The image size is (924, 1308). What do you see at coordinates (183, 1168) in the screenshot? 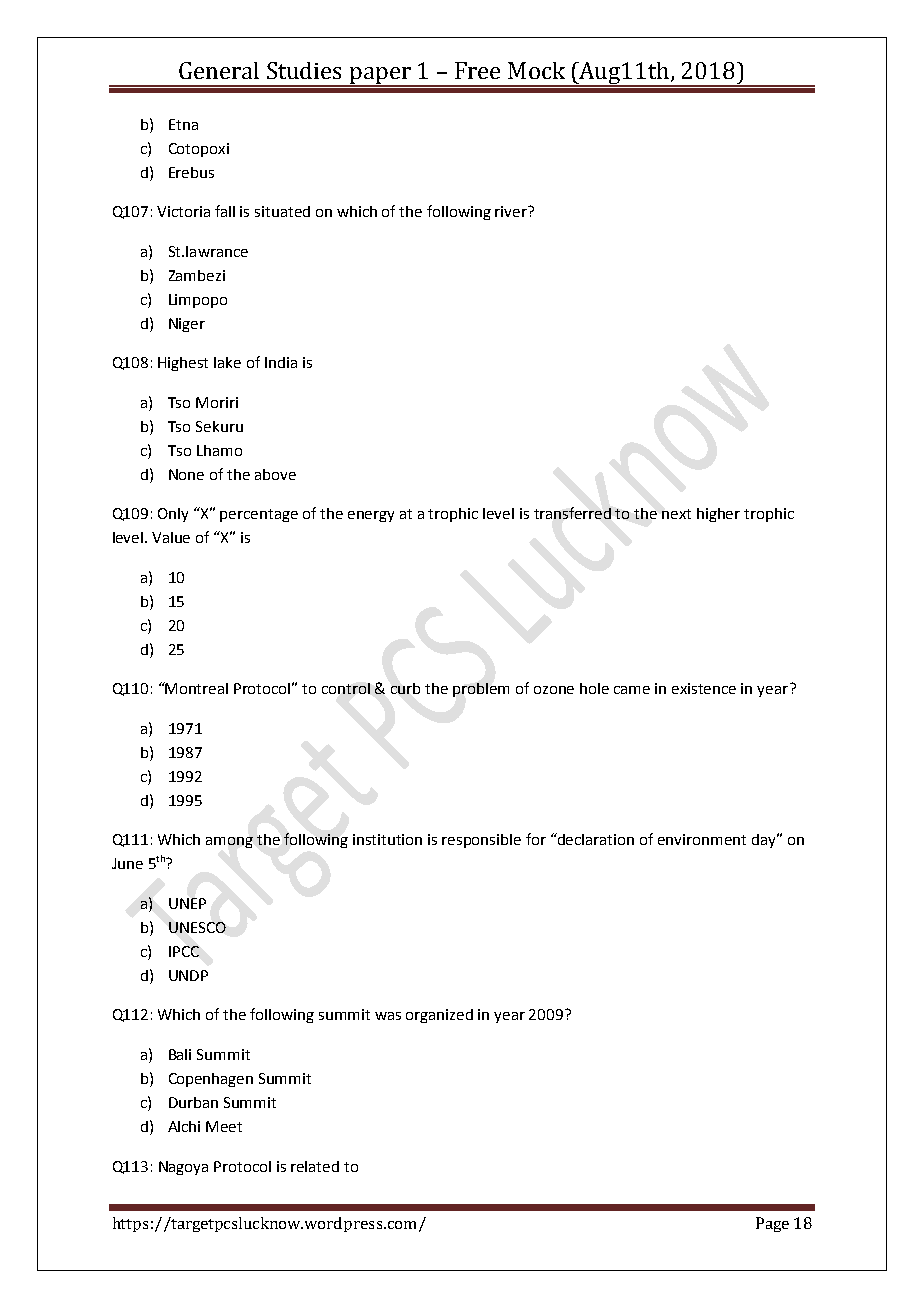
I see `Nagoya` at bounding box center [183, 1168].
